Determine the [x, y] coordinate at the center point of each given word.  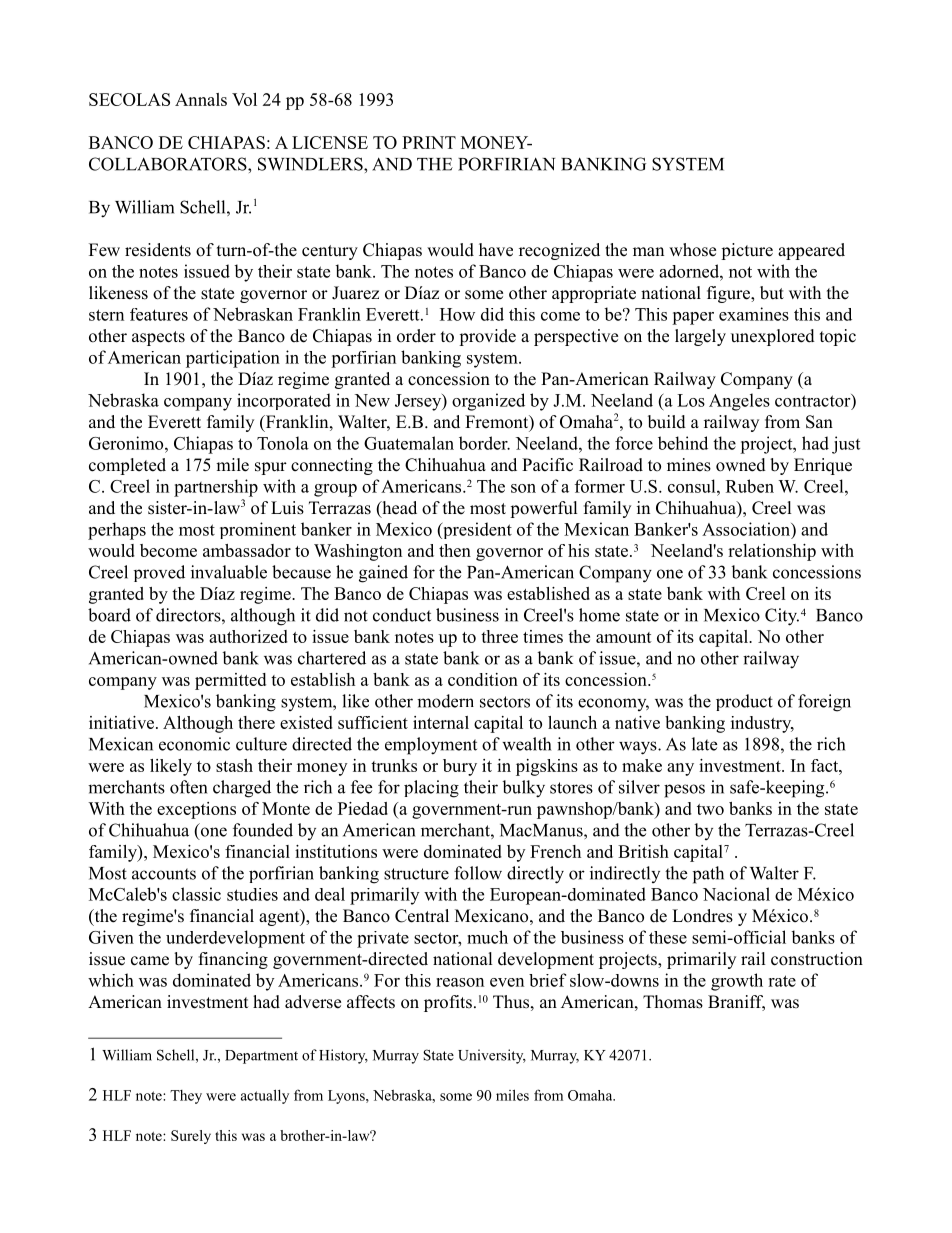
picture [747, 251]
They [186, 1097]
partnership [216, 488]
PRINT [429, 142]
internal [441, 722]
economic [194, 744]
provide [487, 337]
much [487, 937]
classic [196, 894]
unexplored [773, 337]
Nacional [736, 894]
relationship [772, 552]
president [476, 530]
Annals [201, 99]
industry [762, 724]
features [159, 314]
